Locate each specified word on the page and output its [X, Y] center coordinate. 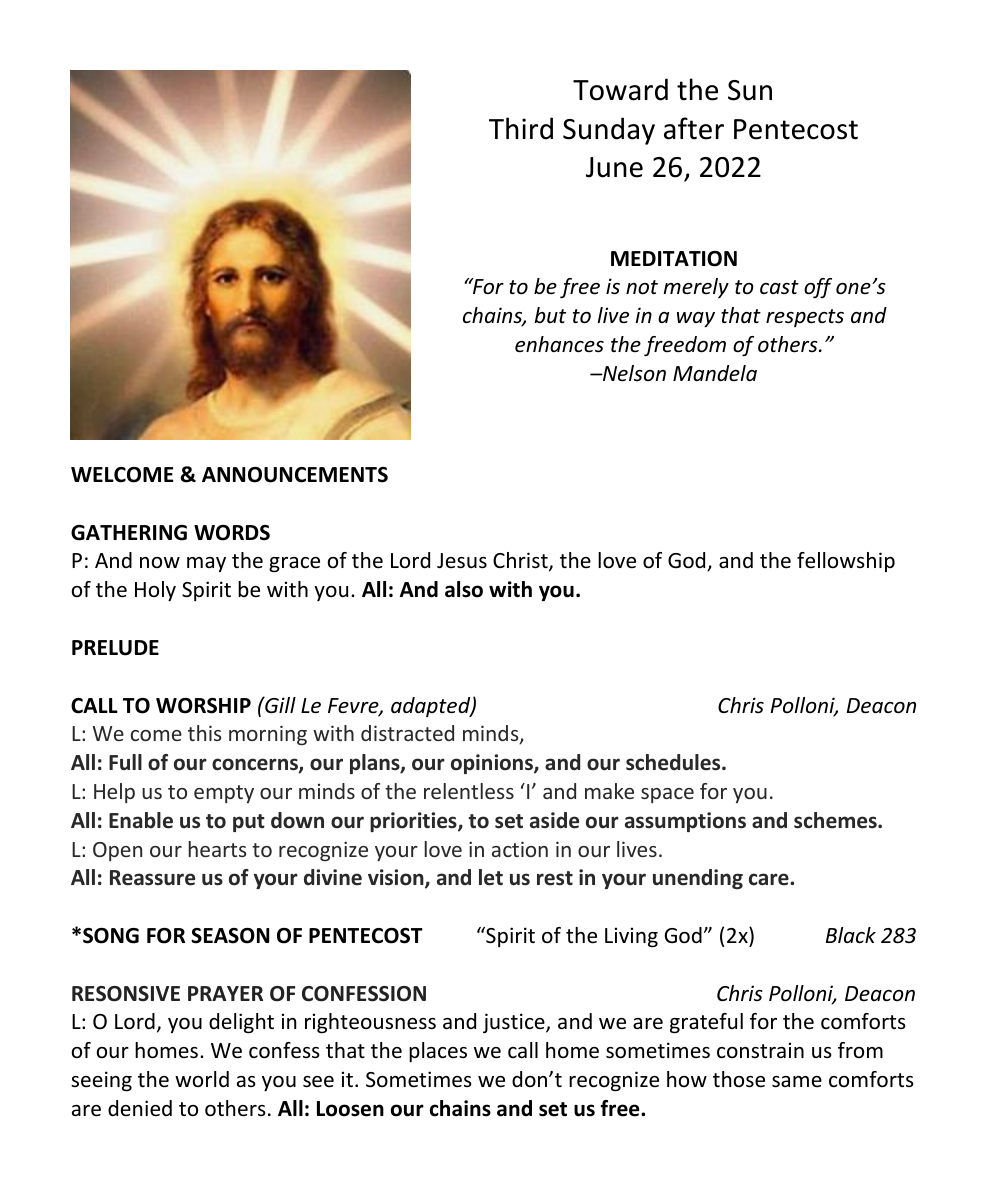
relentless [469, 791]
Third [521, 128]
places [438, 1052]
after [694, 128]
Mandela [715, 373]
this [204, 733]
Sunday [609, 131]
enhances [559, 344]
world [202, 1079]
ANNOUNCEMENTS [295, 475]
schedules [674, 762]
